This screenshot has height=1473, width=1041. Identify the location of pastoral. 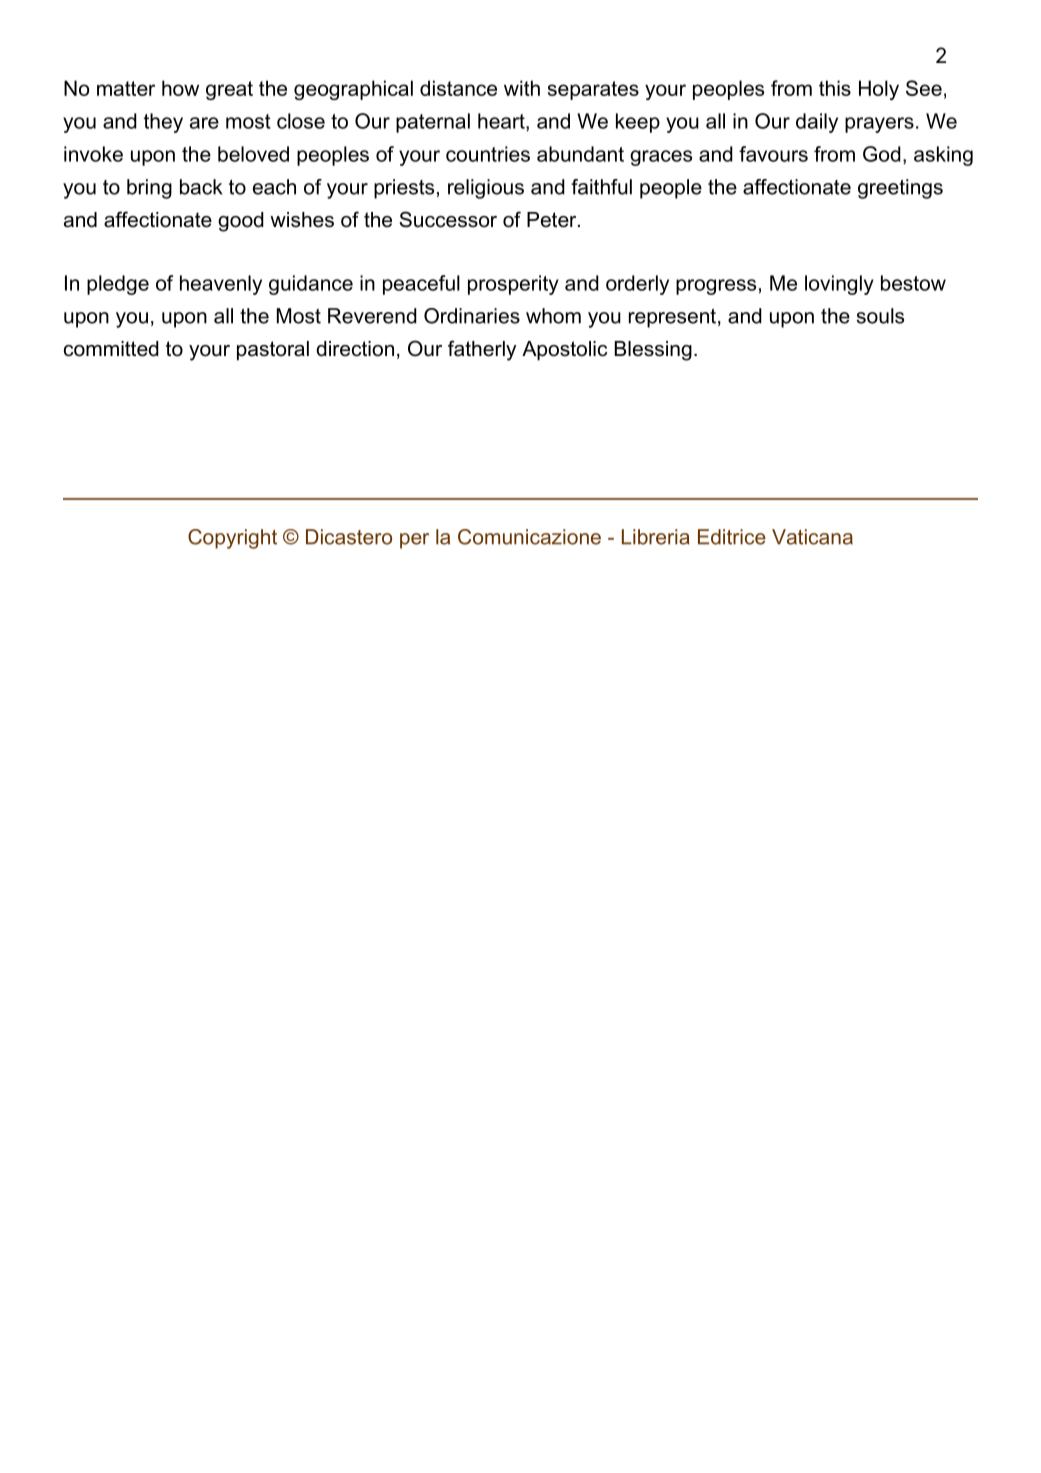
(273, 350).
